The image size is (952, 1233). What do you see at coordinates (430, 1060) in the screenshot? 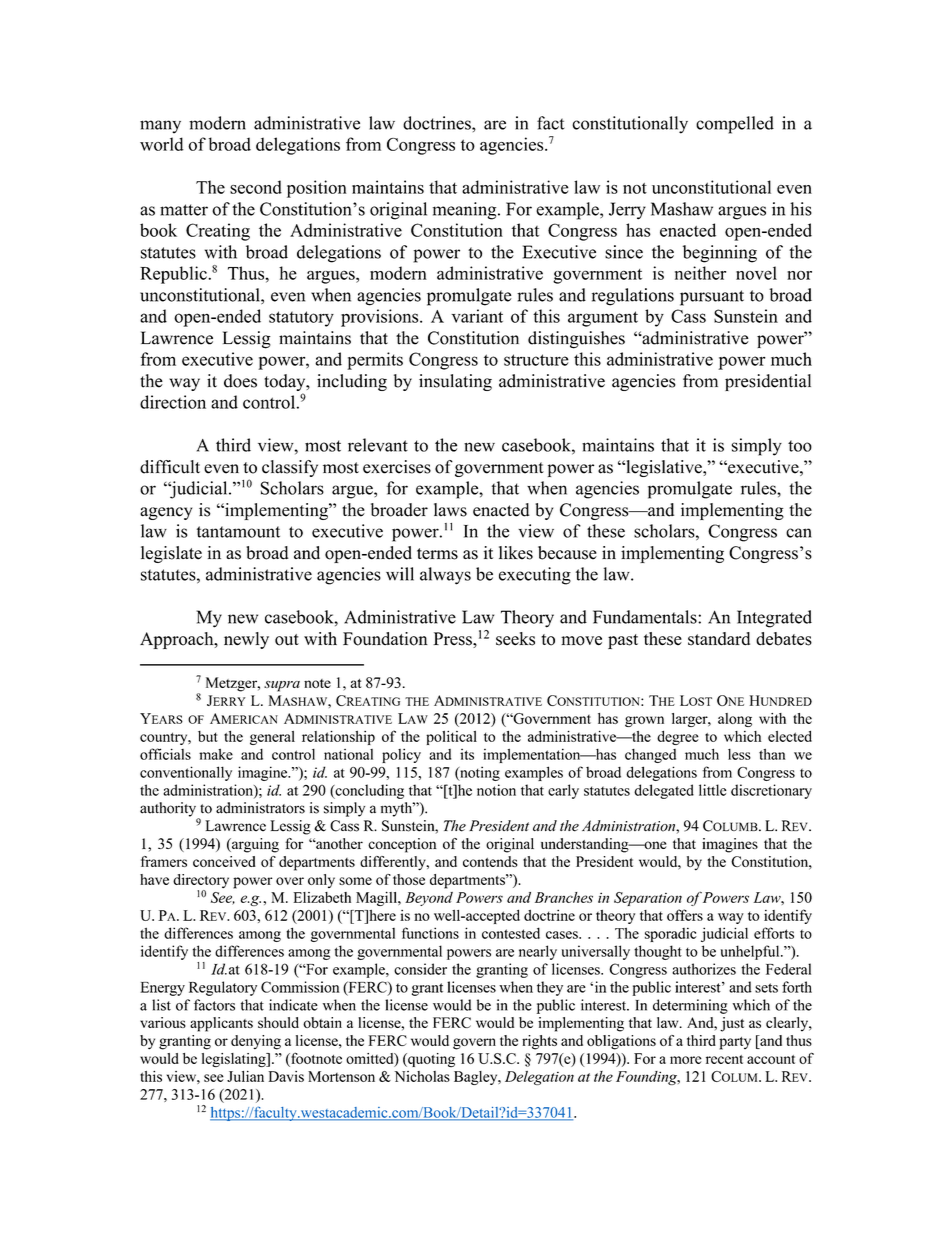
I see `quoting` at bounding box center [430, 1060].
